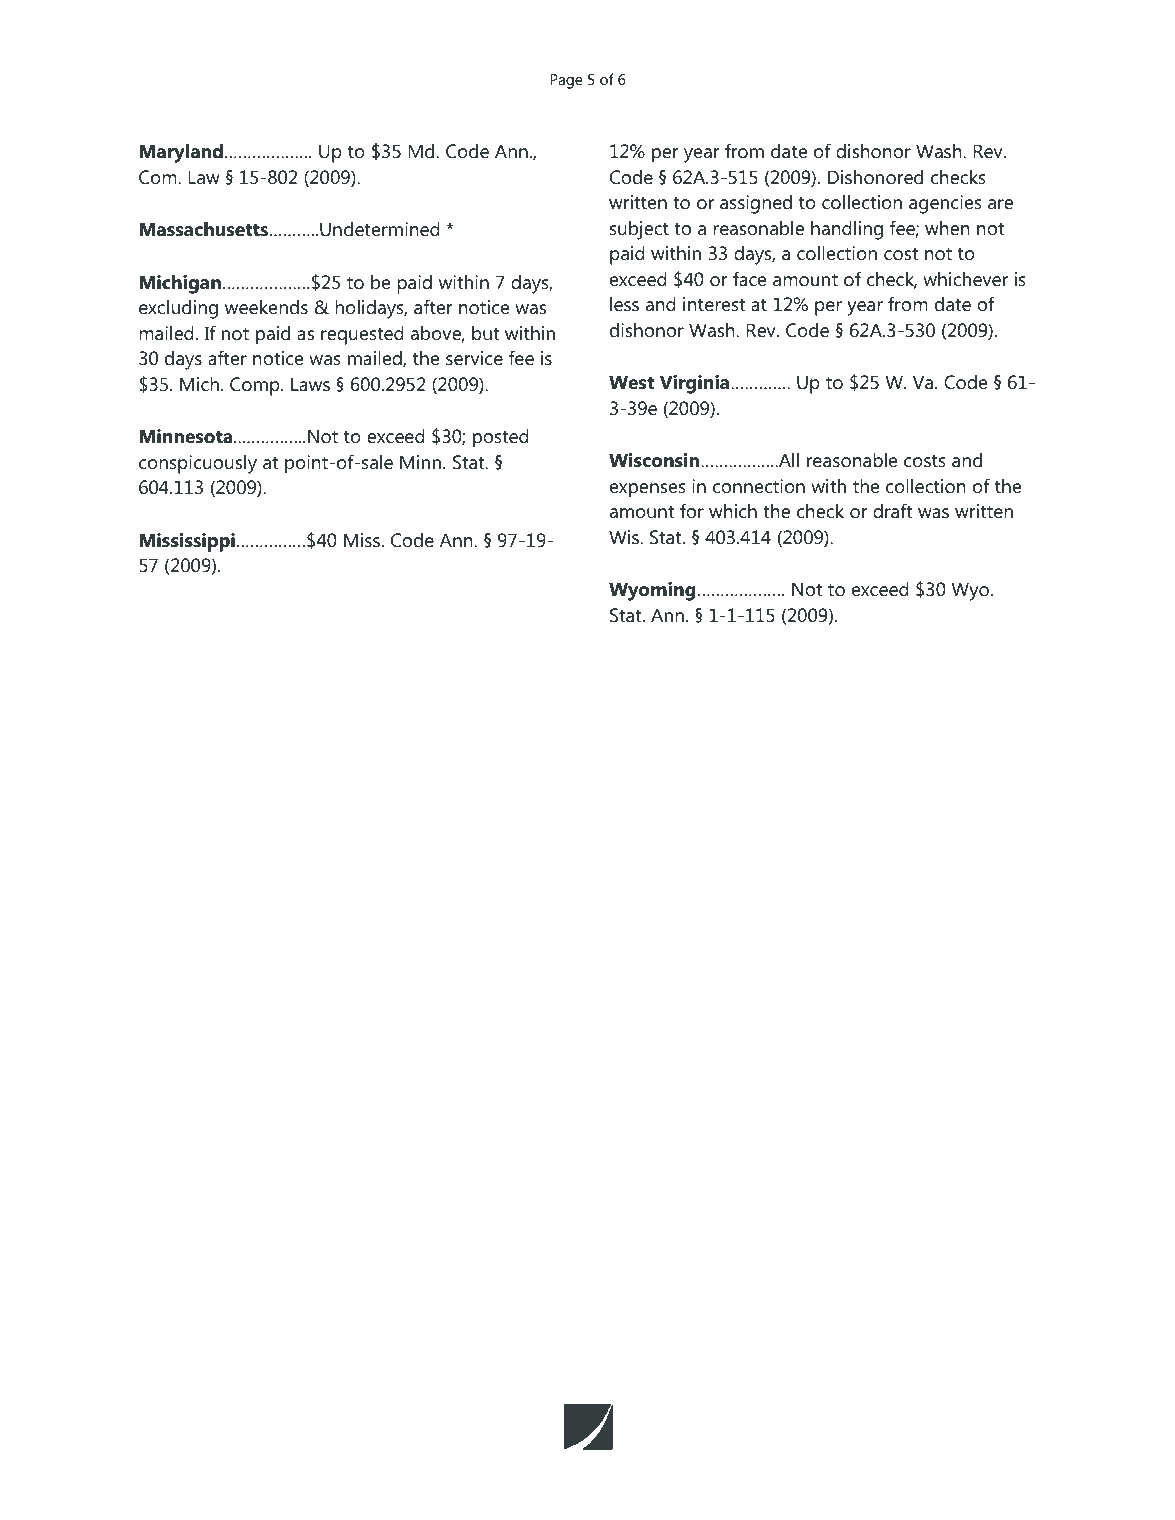 Image resolution: width=1175 pixels, height=1520 pixels. I want to click on interest, so click(714, 304).
